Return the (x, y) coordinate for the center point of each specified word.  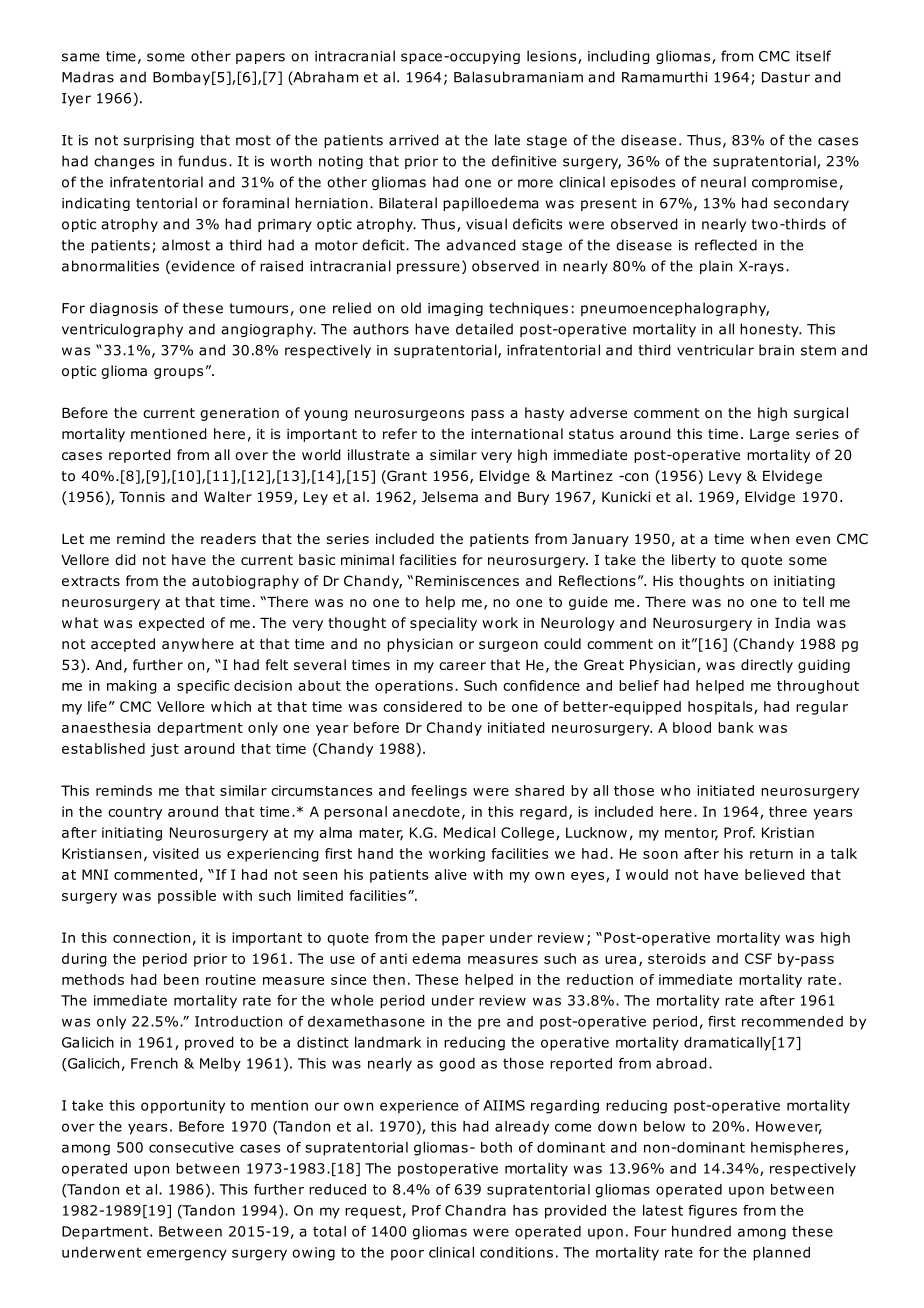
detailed (484, 329)
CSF (758, 958)
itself (813, 56)
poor (407, 1255)
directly (767, 666)
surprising (158, 141)
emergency (187, 1255)
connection (151, 937)
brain (776, 350)
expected (171, 624)
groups (178, 373)
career (462, 666)
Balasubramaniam (518, 77)
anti (393, 958)
